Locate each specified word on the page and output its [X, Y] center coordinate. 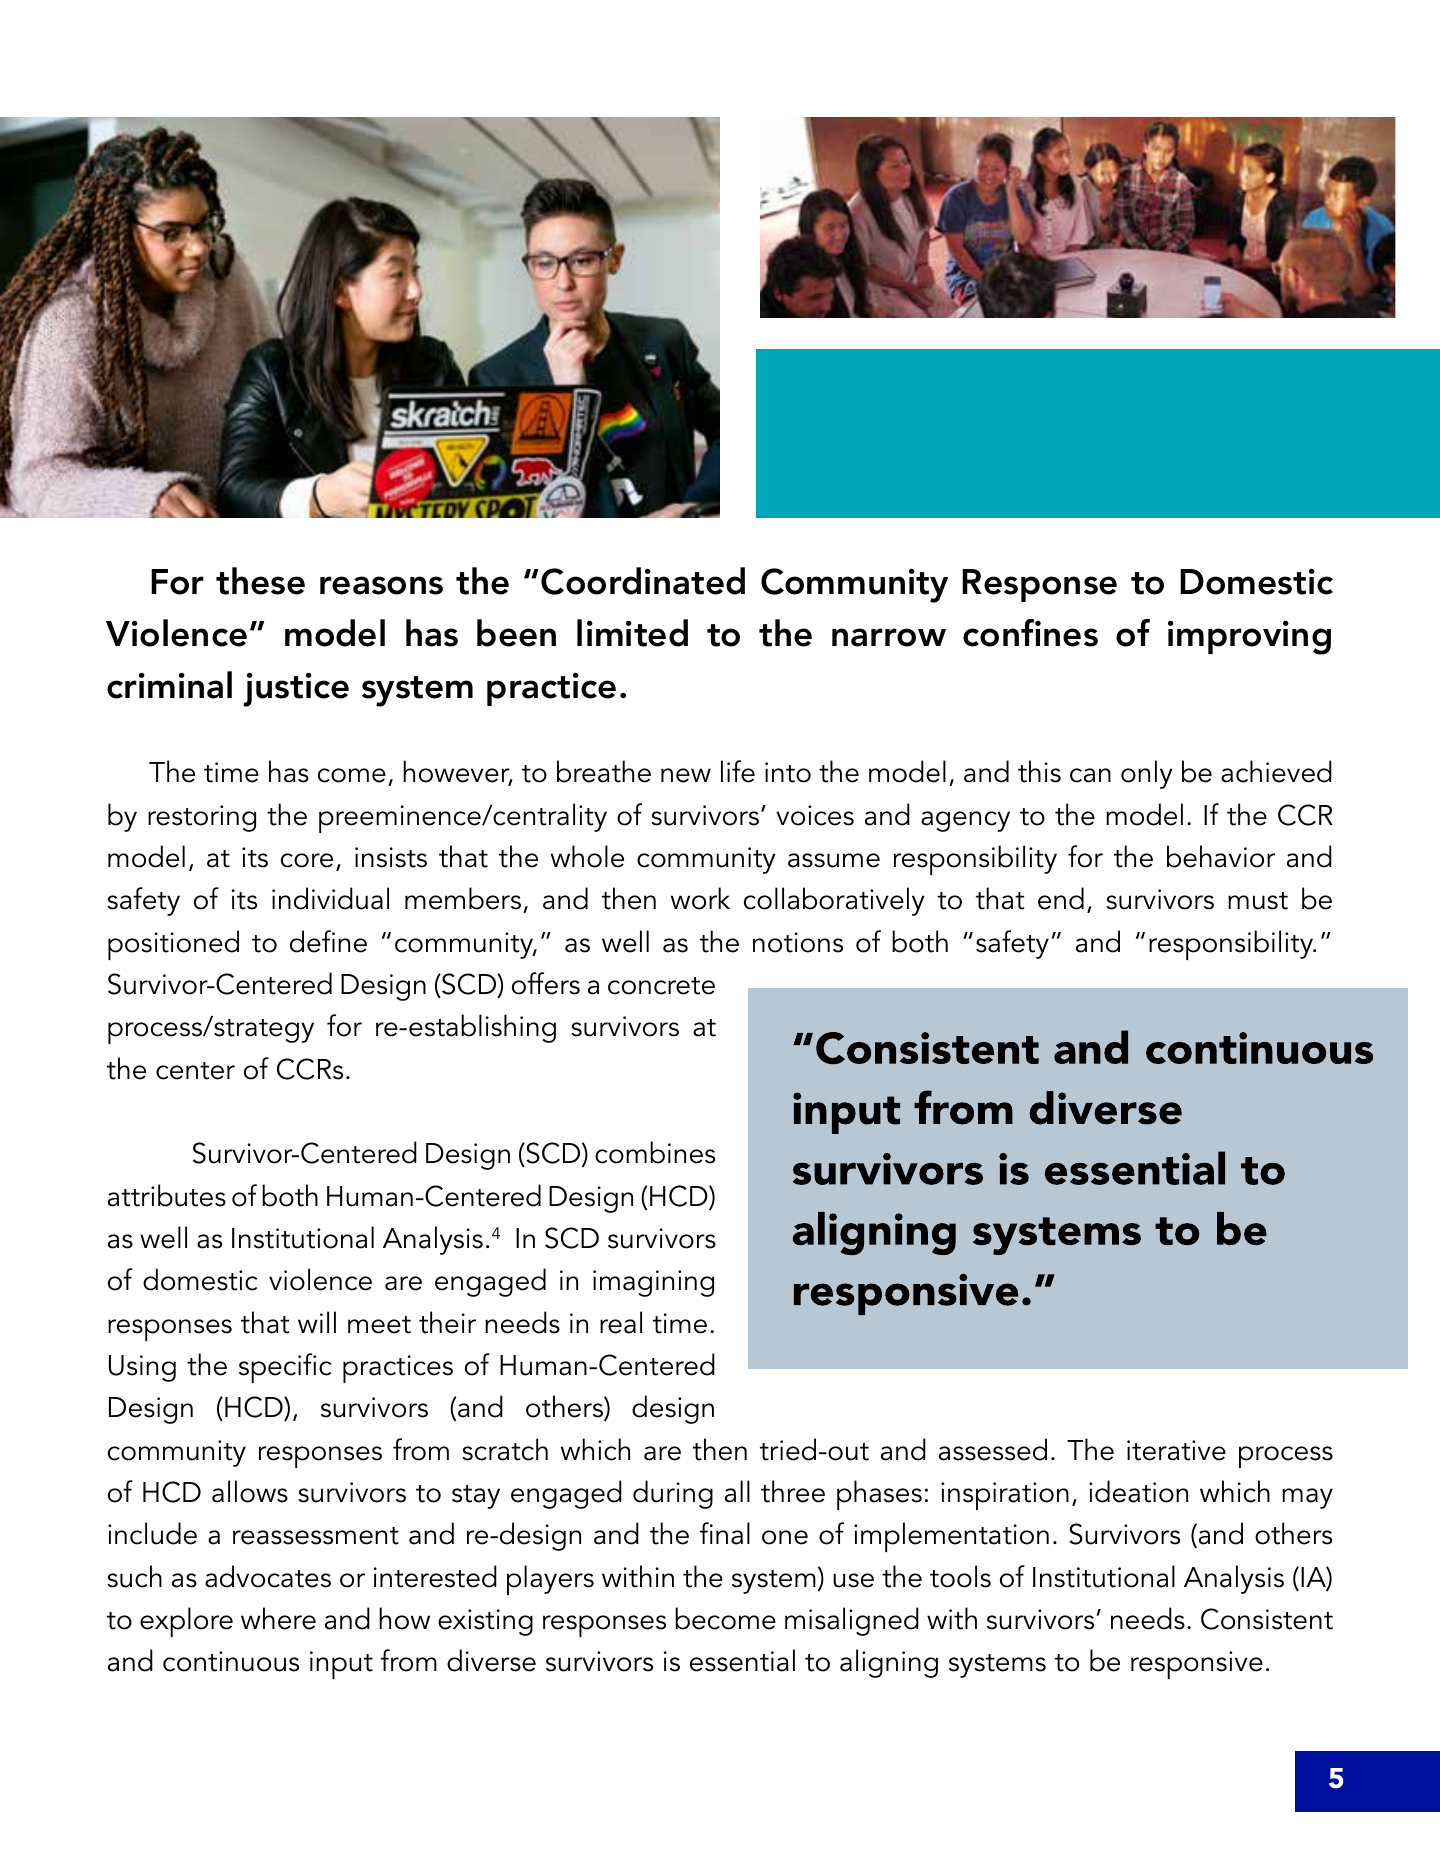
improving [1249, 638]
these [260, 581]
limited [632, 633]
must [1258, 901]
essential [742, 1660]
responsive [1197, 1665]
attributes [167, 1195]
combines [655, 1152]
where [278, 1618]
